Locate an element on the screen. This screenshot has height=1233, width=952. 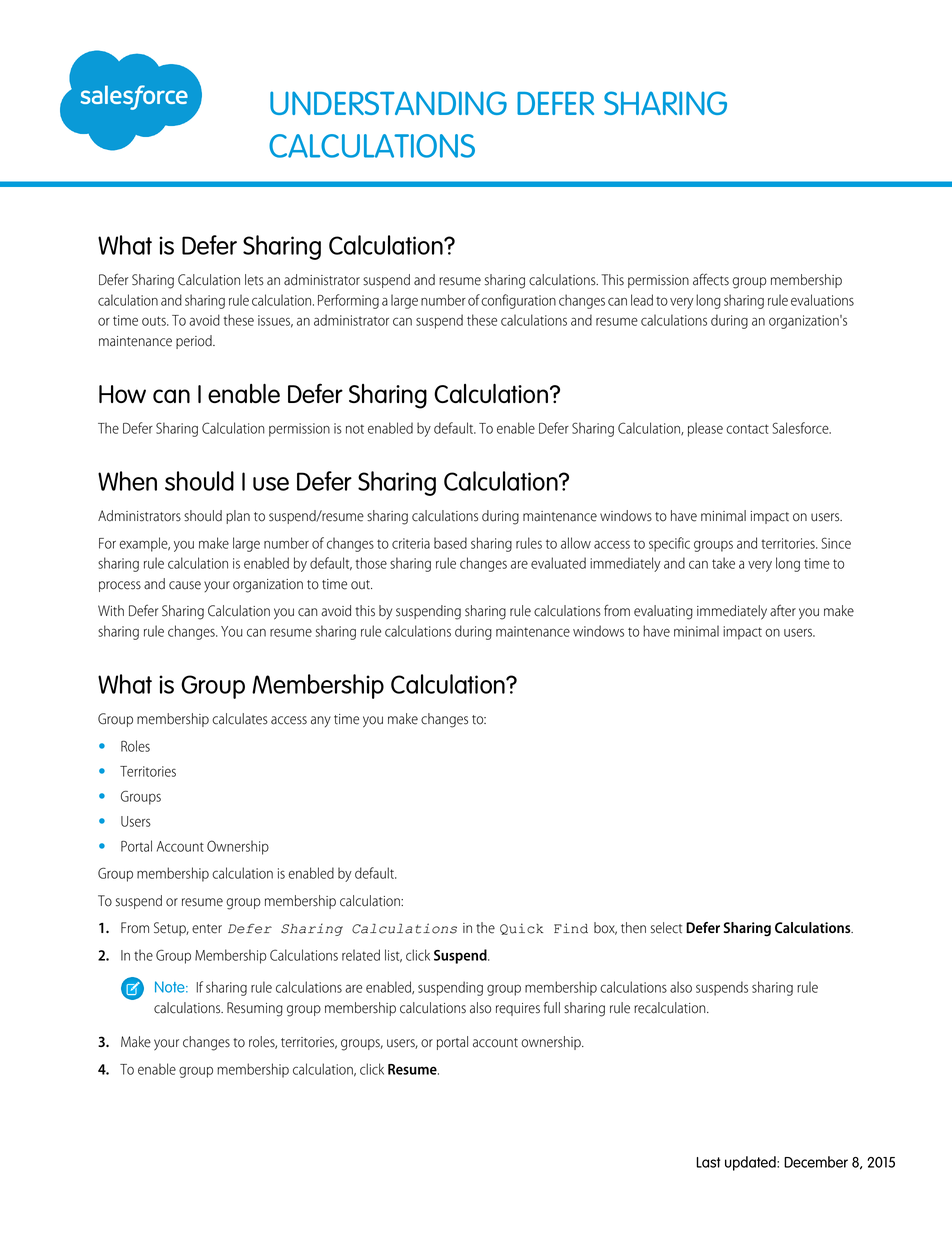
after is located at coordinates (783, 610).
